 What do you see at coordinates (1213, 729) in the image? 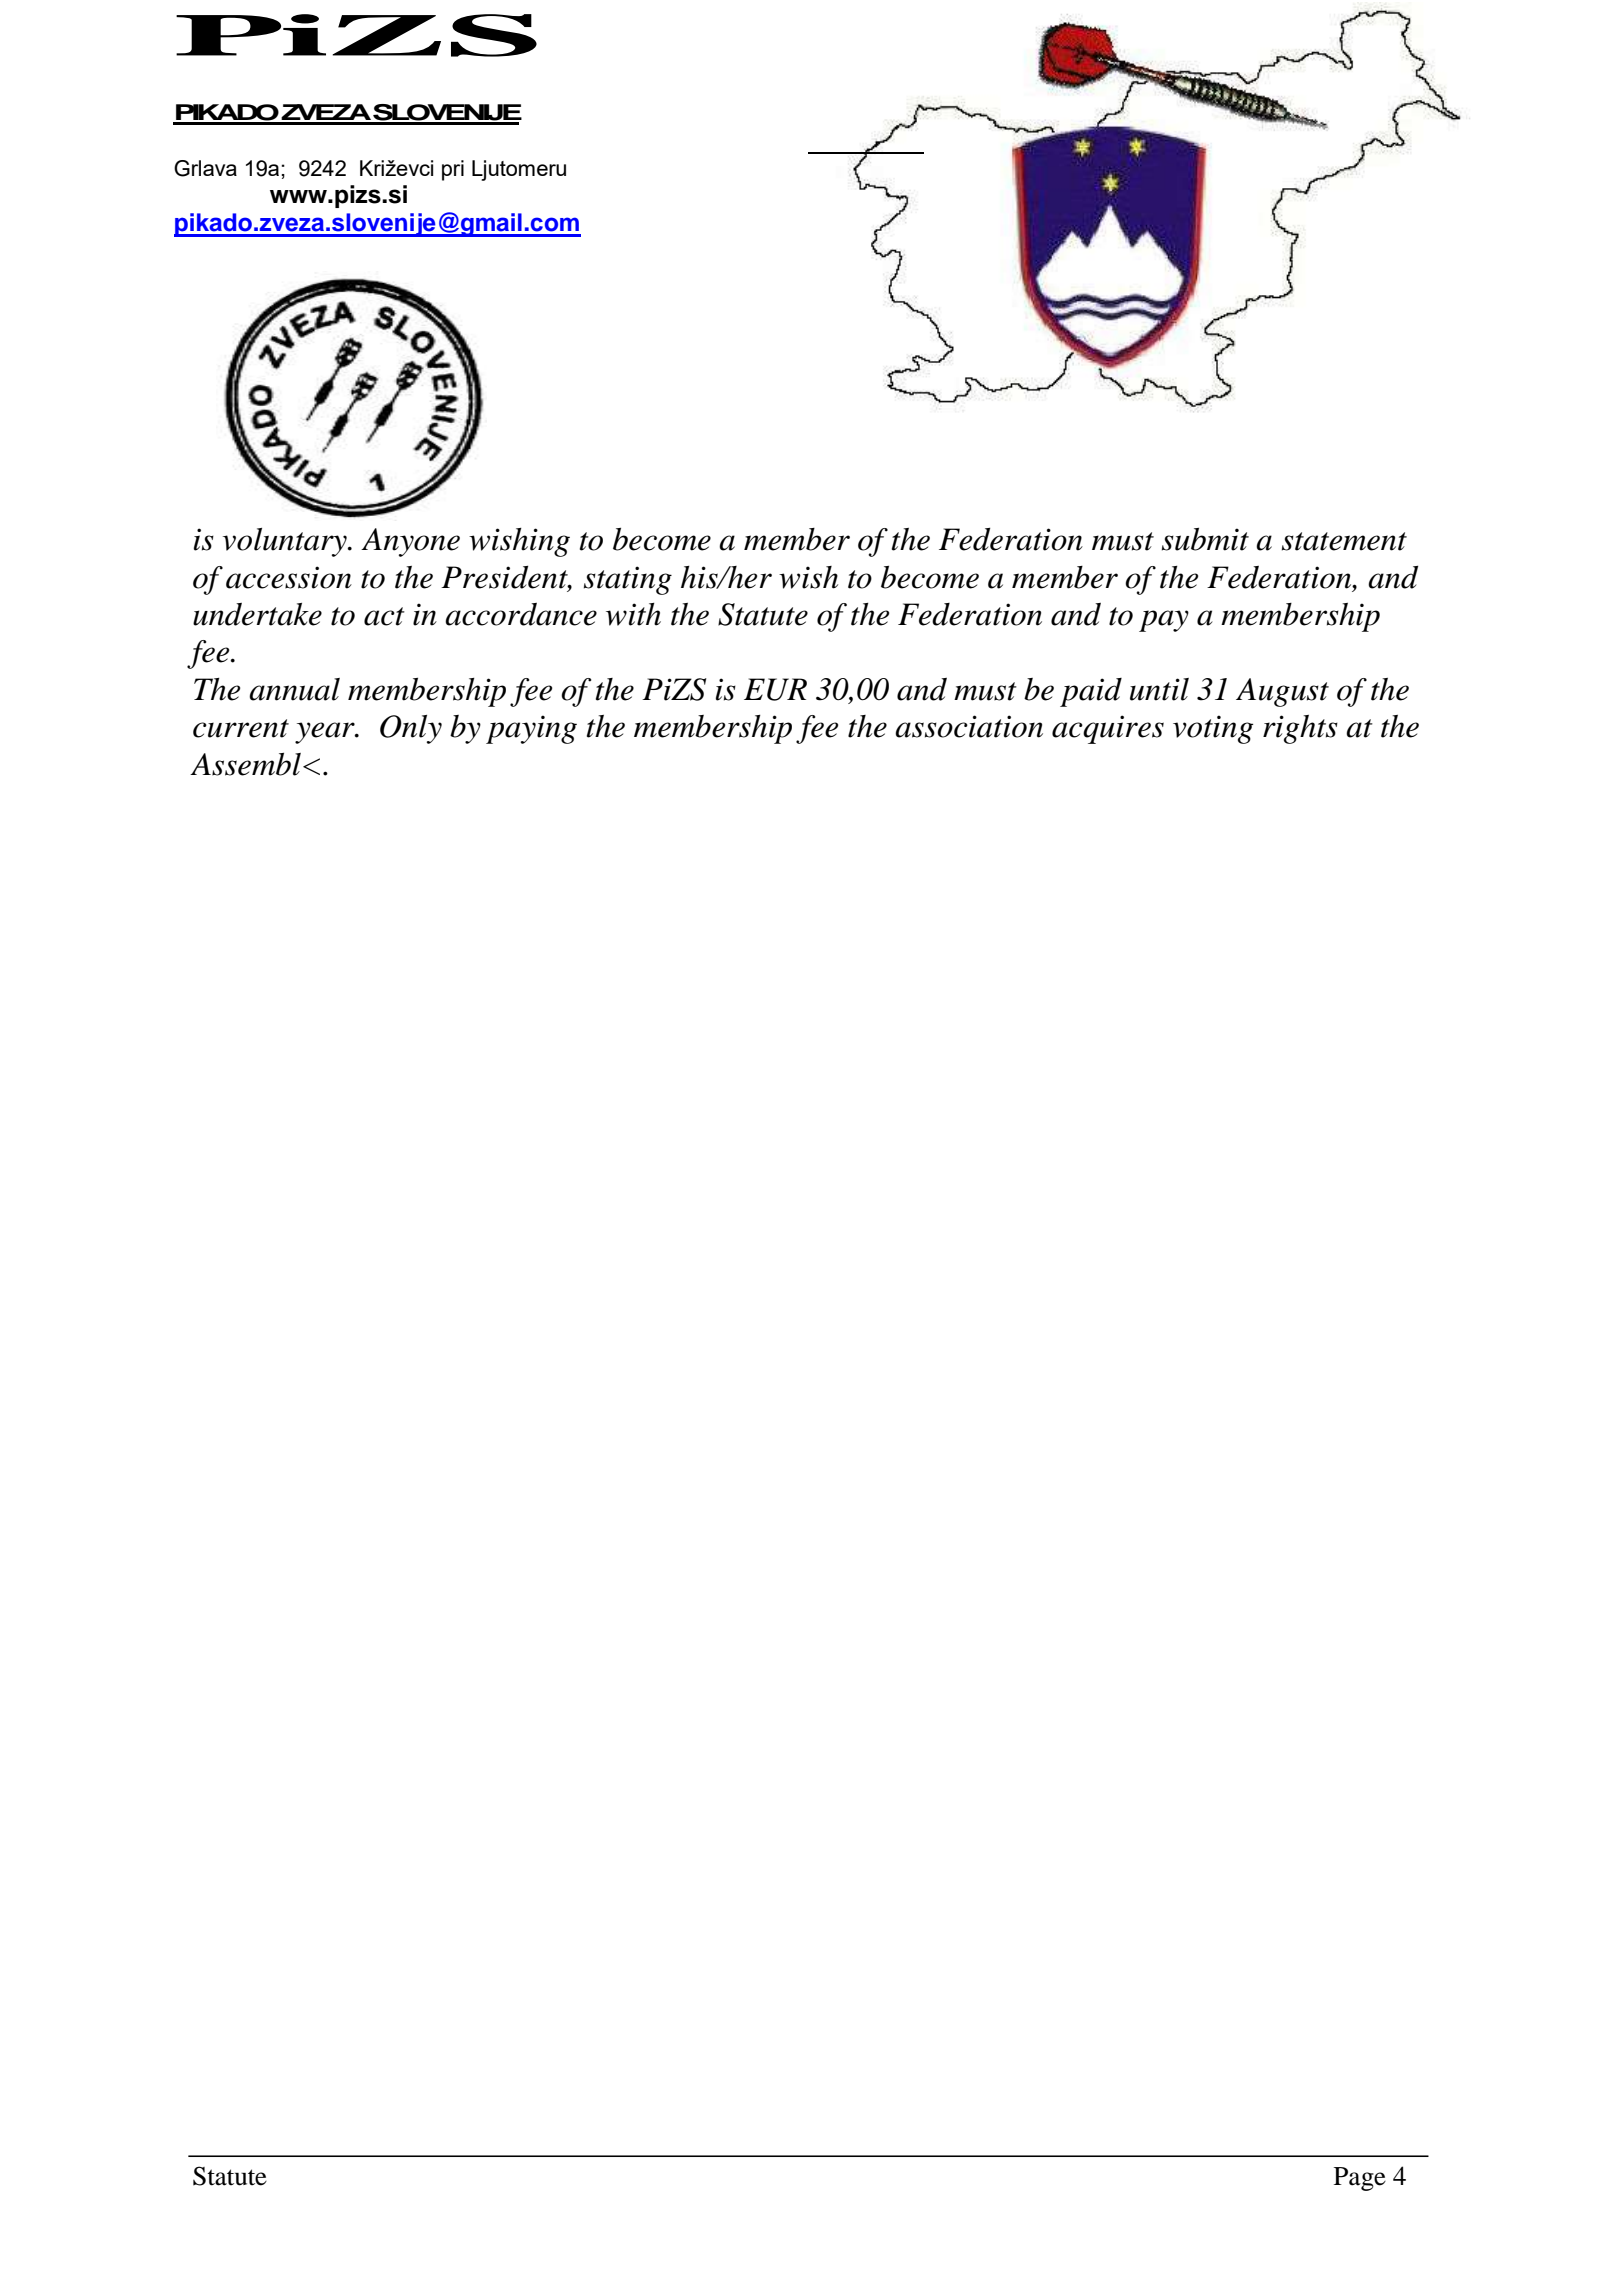
I see `voting` at bounding box center [1213, 729].
